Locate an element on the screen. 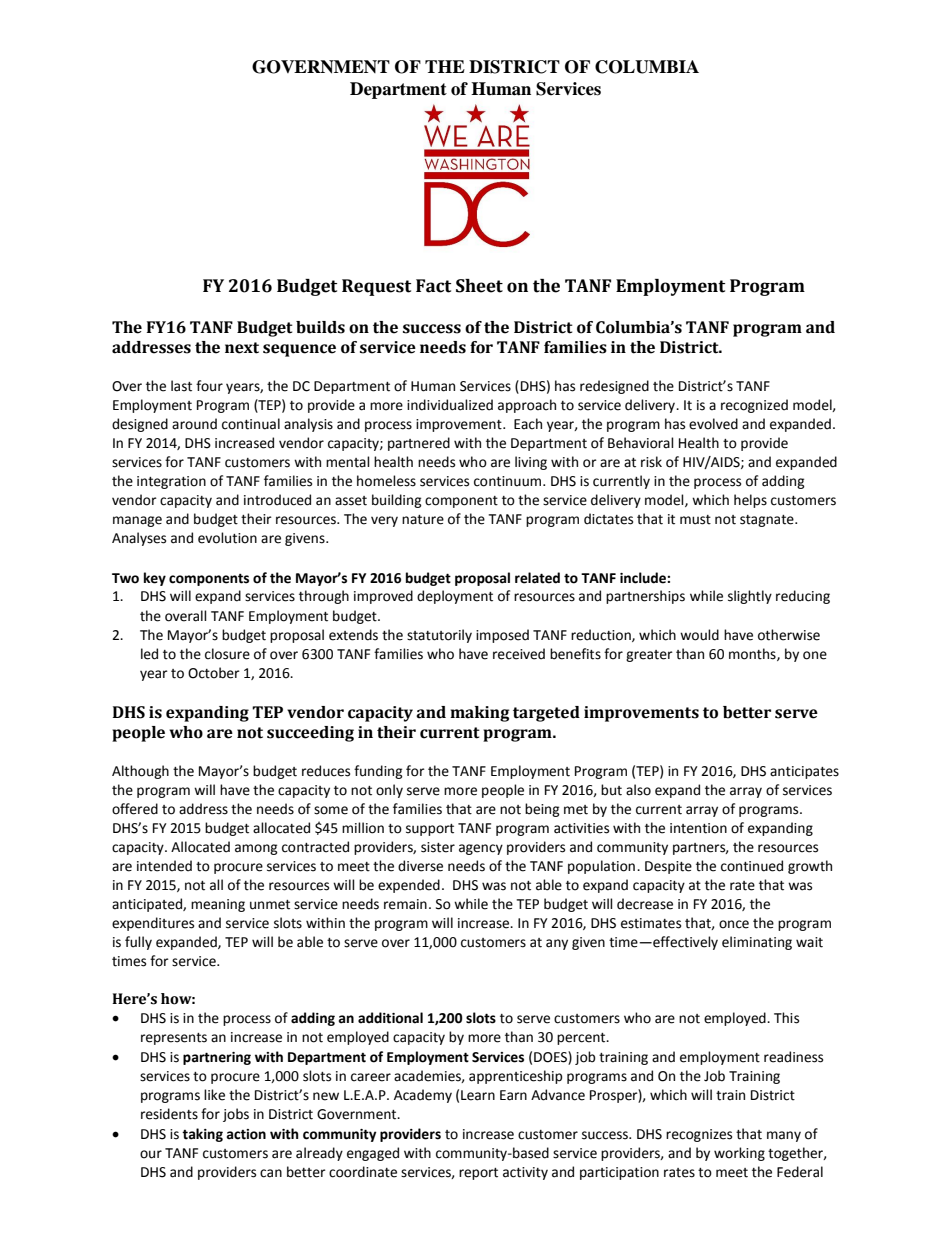  next is located at coordinates (242, 348).
